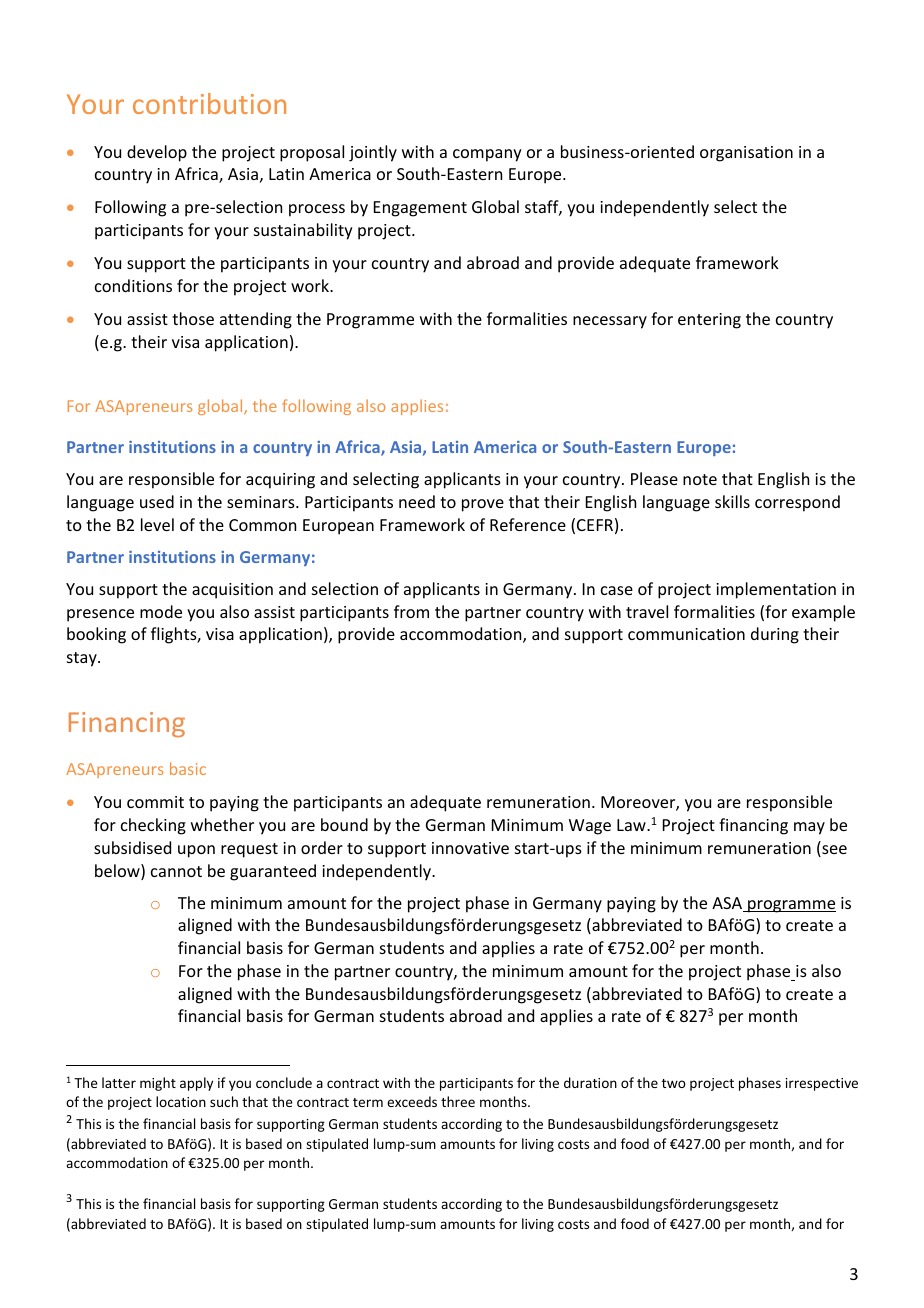 This page has width=924, height=1308. Describe the element at coordinates (176, 871) in the page. I see `cannot` at that location.
